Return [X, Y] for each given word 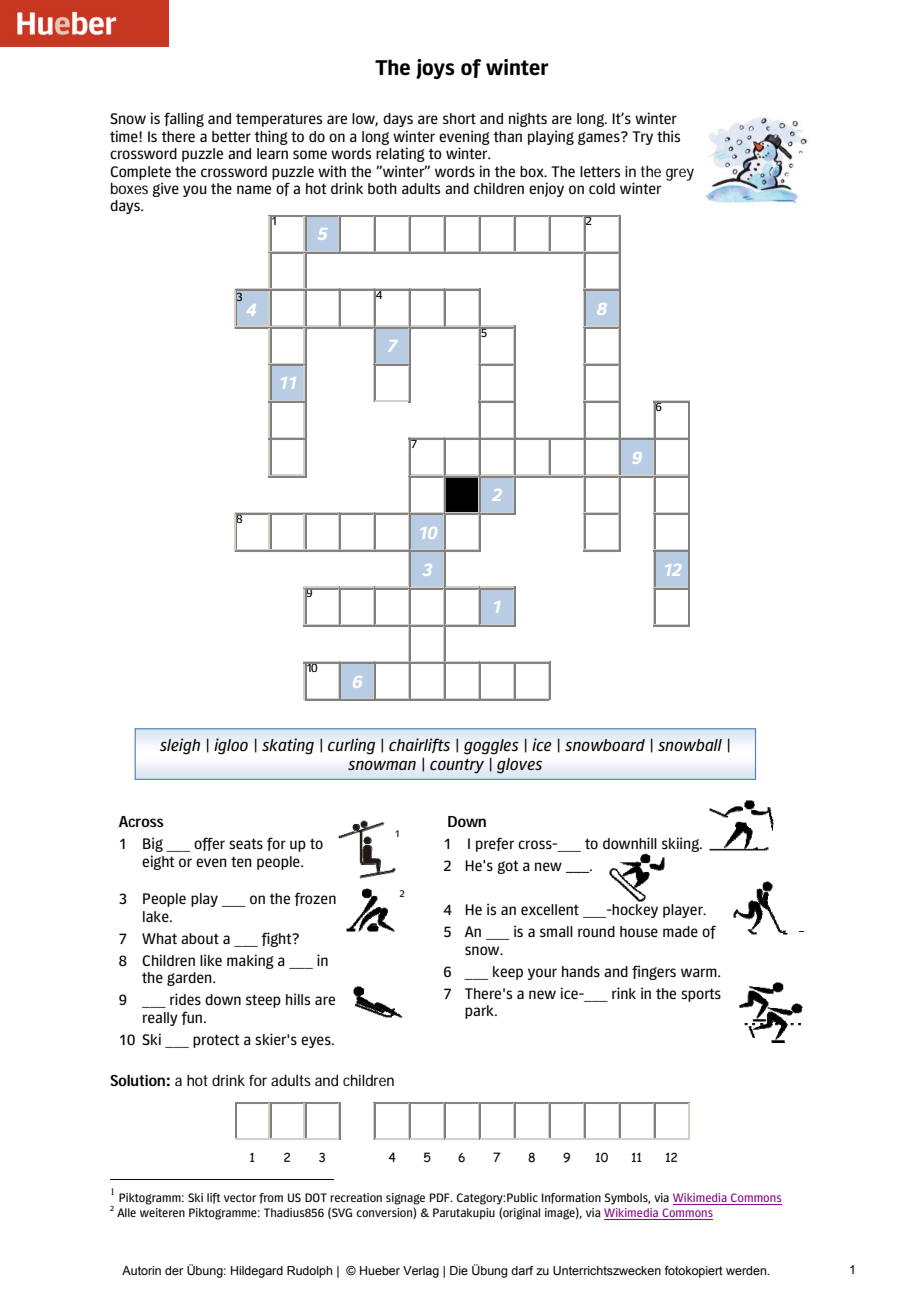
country [457, 766]
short [459, 118]
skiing [681, 844]
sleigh [180, 746]
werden [747, 1270]
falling [184, 119]
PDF [441, 1197]
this [668, 136]
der [174, 1270]
